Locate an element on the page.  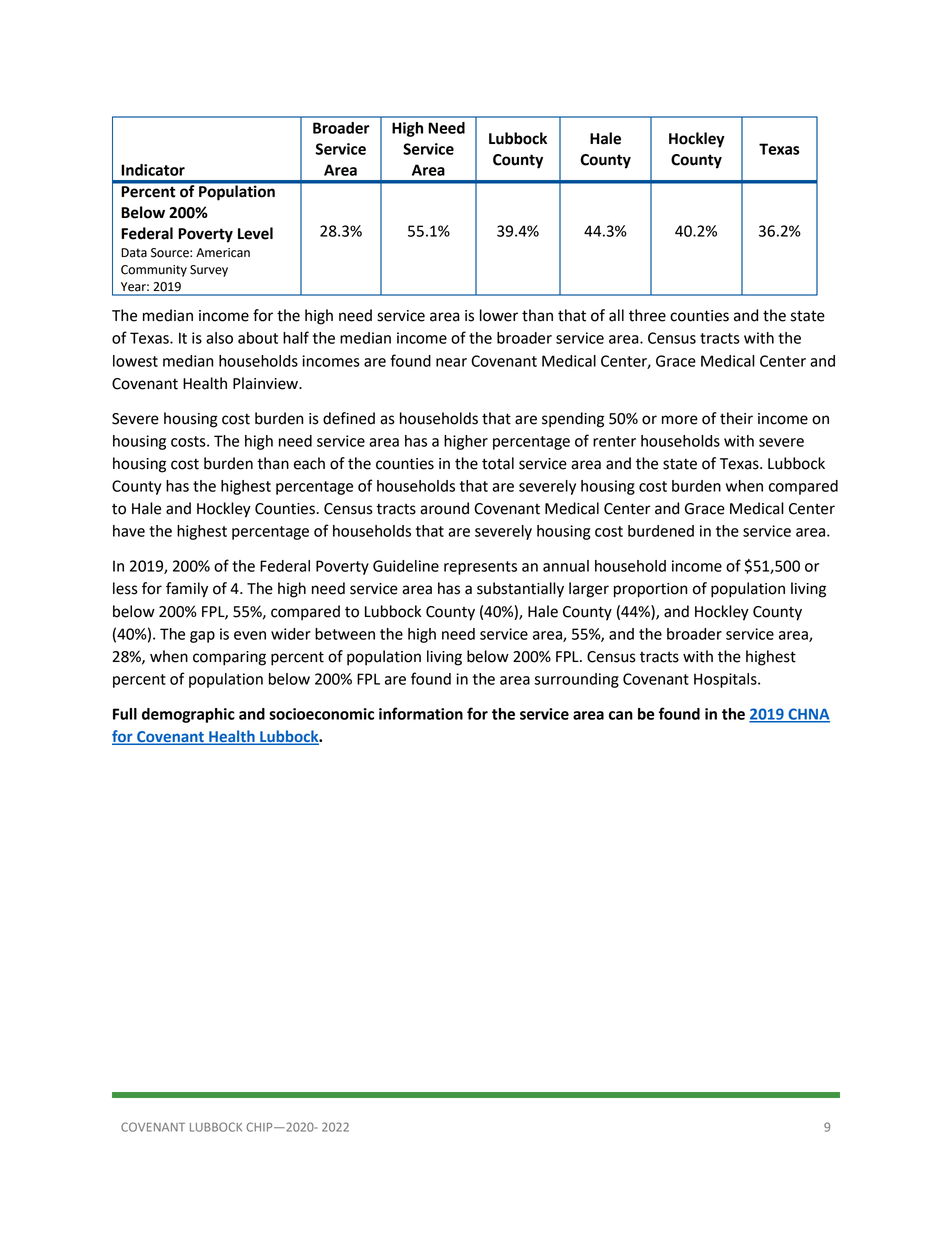
three is located at coordinates (647, 315).
